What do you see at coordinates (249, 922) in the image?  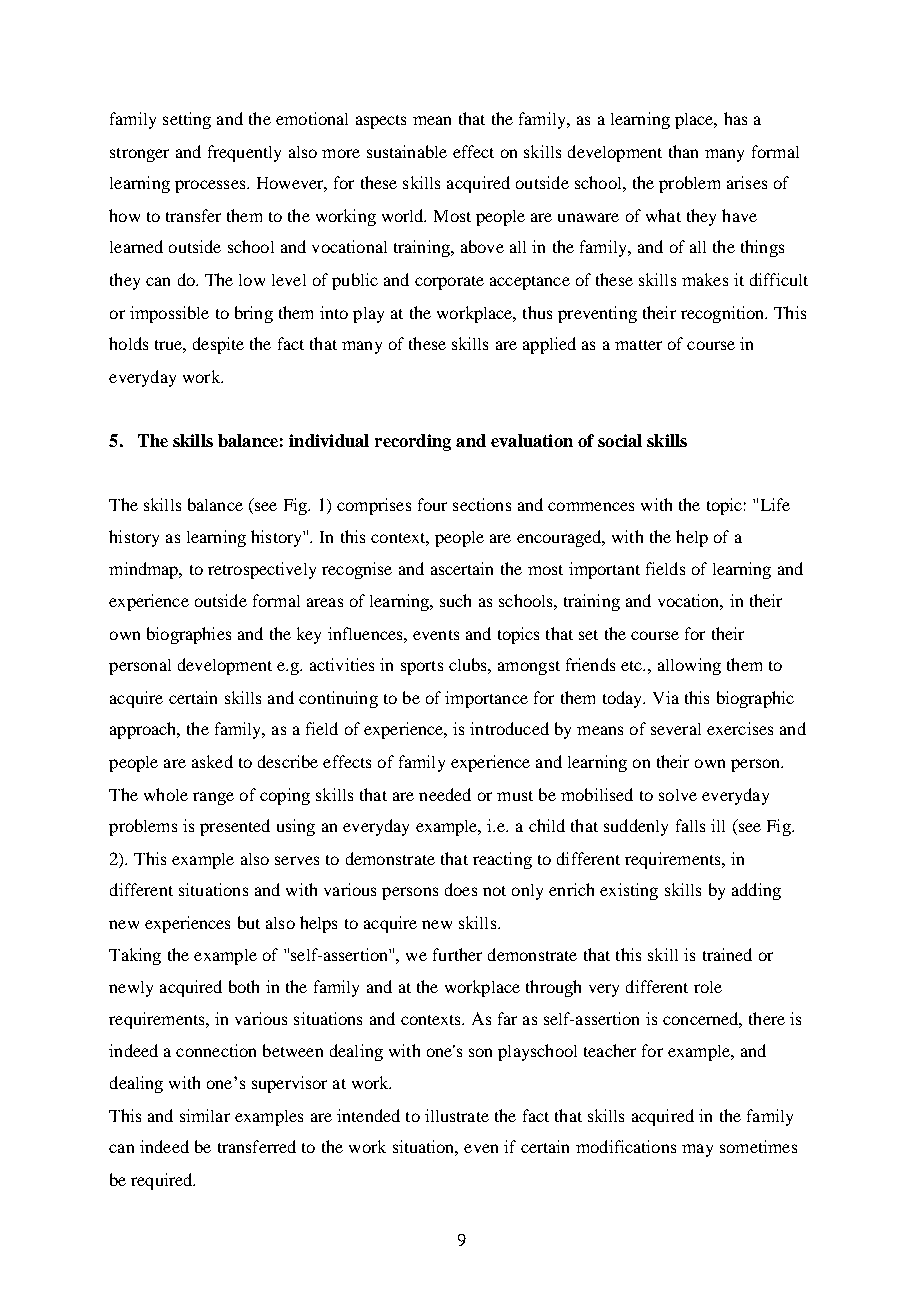 I see `but` at bounding box center [249, 922].
